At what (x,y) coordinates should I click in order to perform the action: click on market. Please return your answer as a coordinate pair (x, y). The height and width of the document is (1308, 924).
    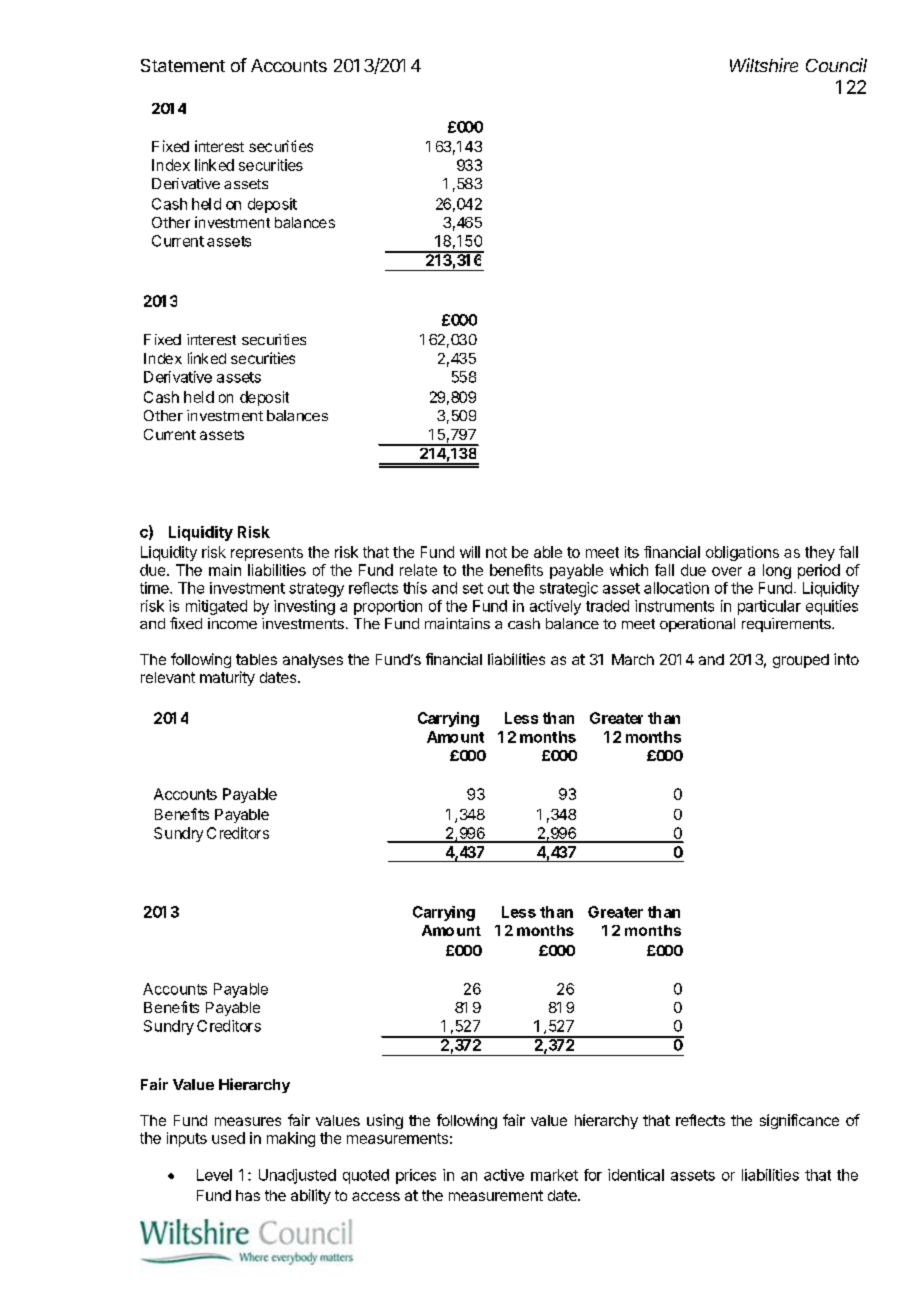
    Looking at the image, I should click on (554, 1175).
